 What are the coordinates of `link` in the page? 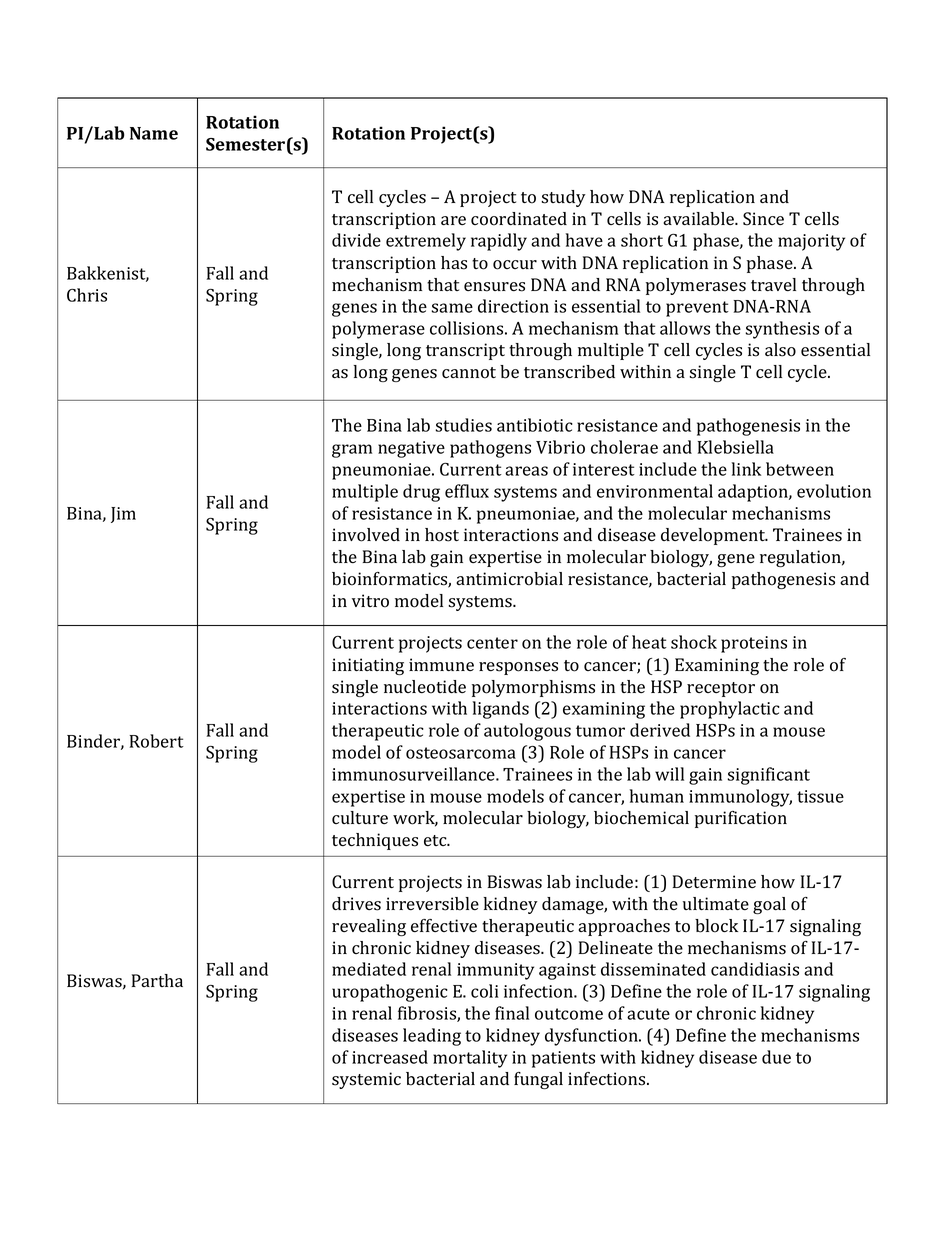 It's located at (746, 469).
